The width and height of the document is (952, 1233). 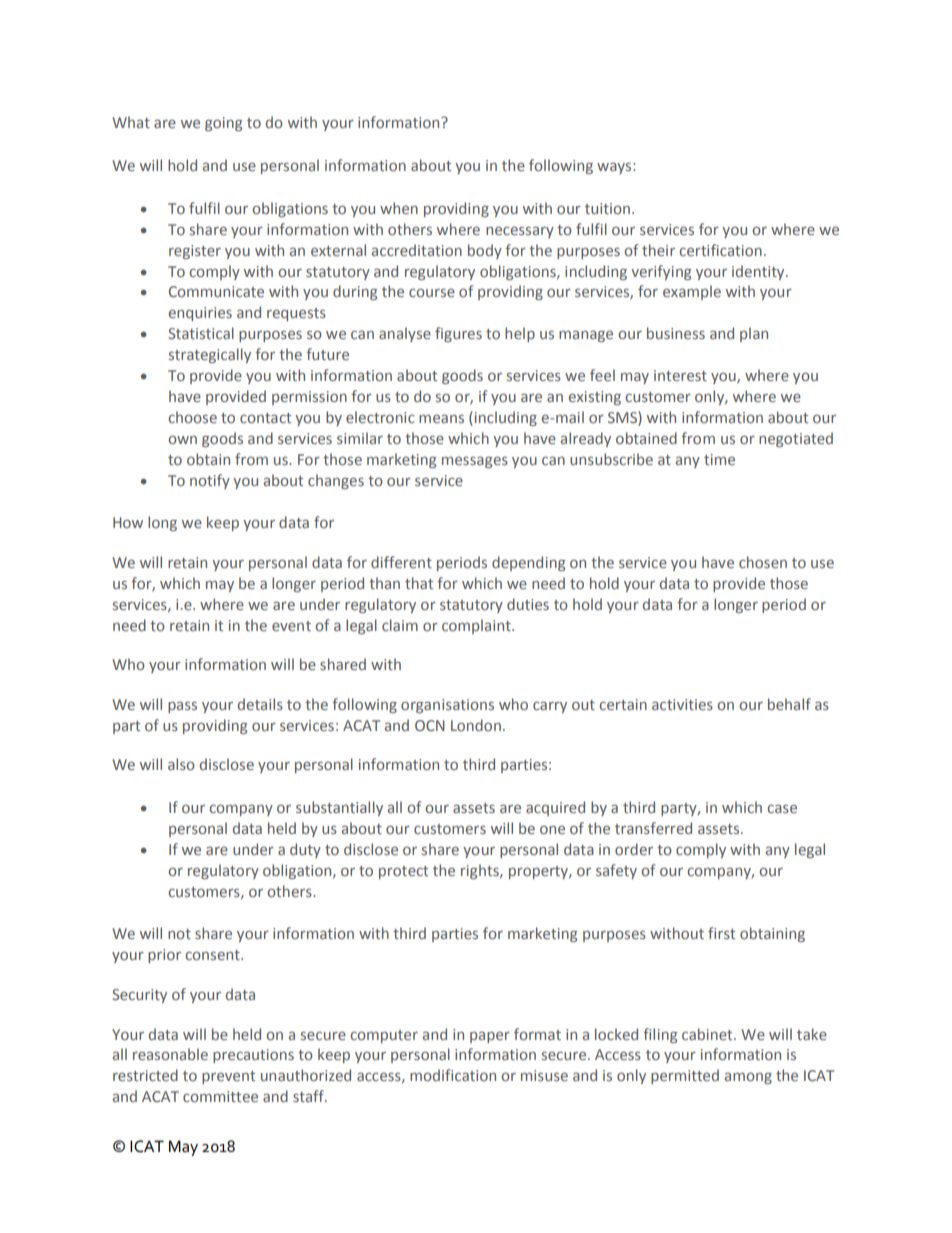 I want to click on chosen, so click(x=763, y=562).
